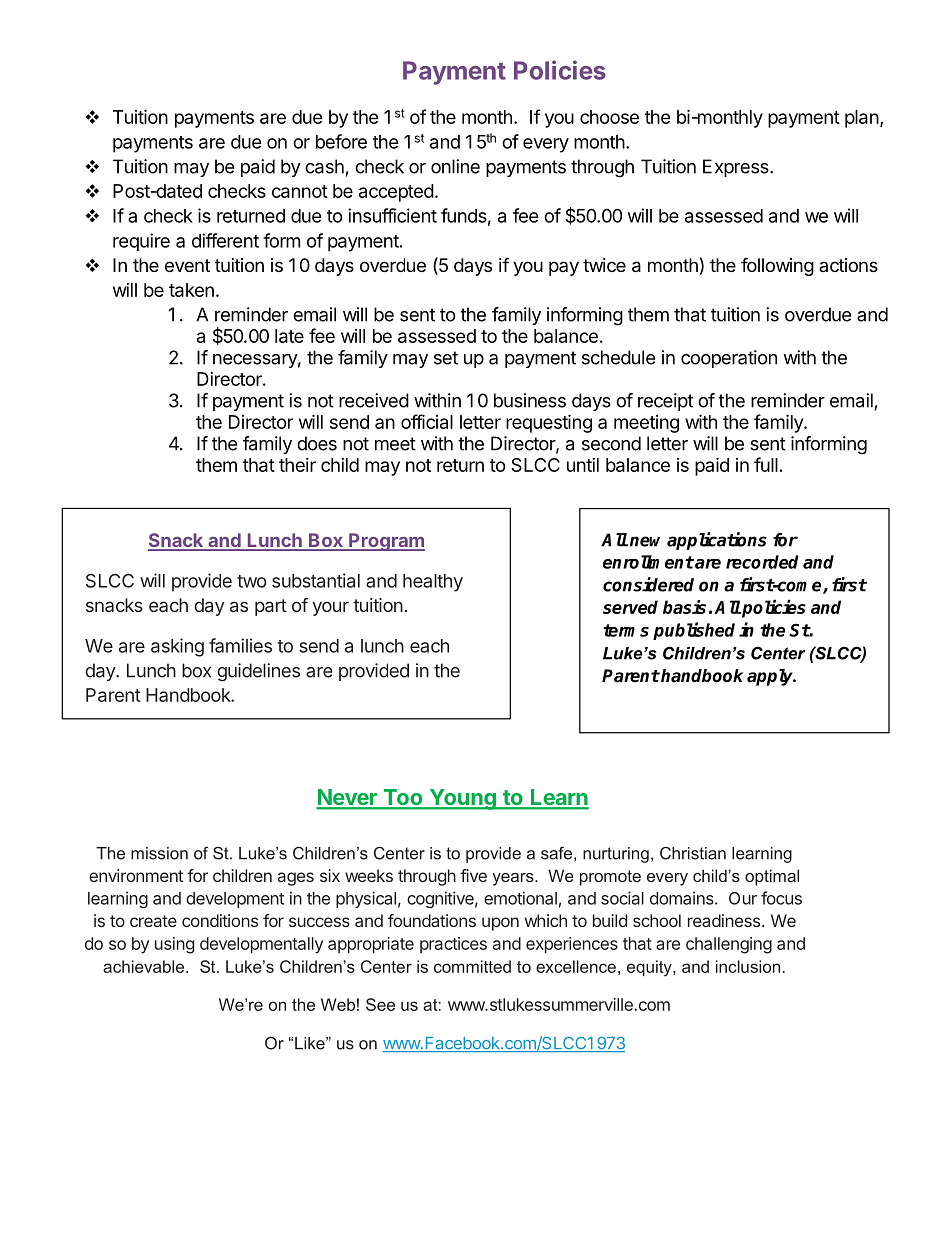 This screenshot has width=952, height=1233. Describe the element at coordinates (289, 336) in the screenshot. I see `late` at that location.
